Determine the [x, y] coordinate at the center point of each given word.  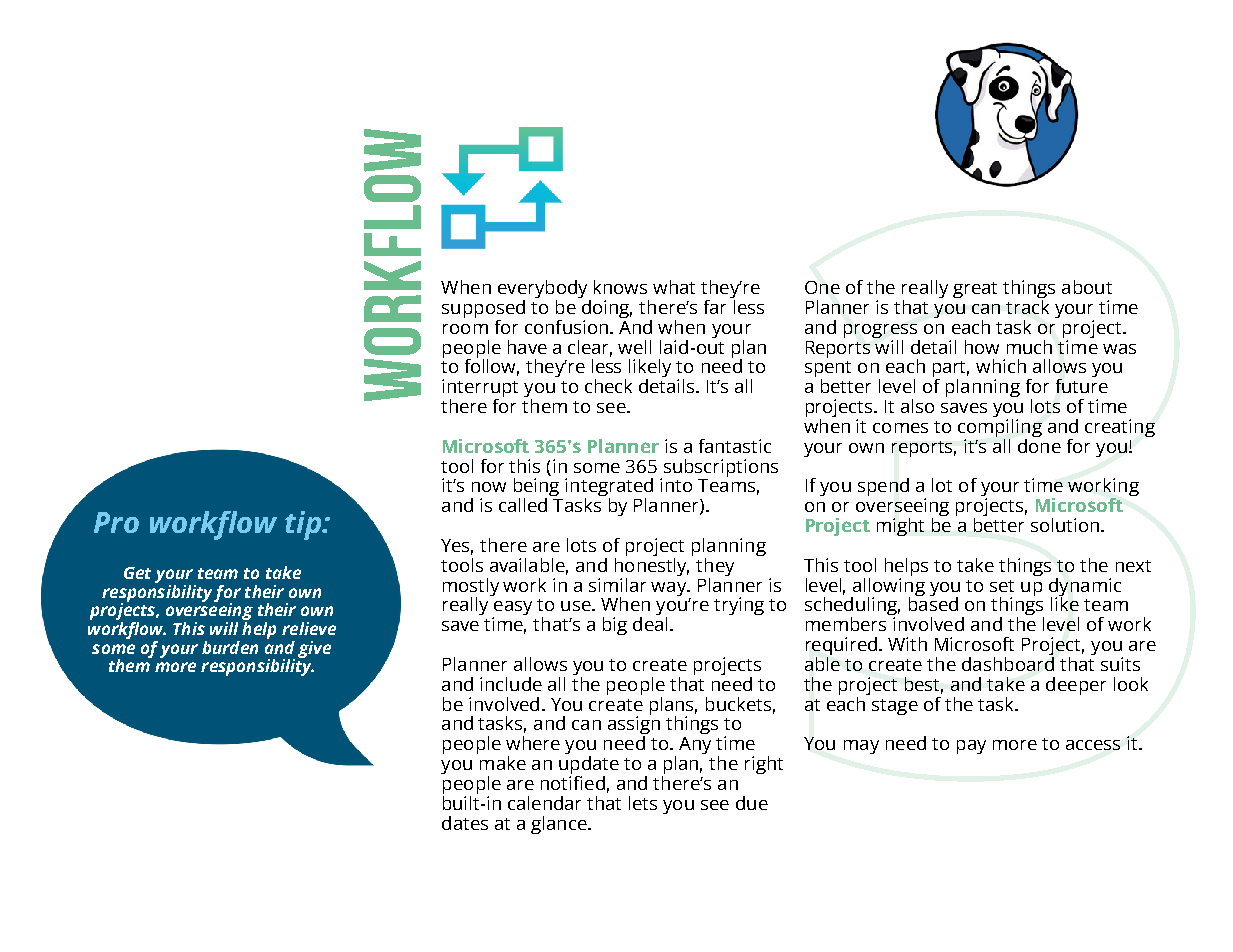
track [1027, 305]
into [676, 485]
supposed [483, 310]
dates [465, 823]
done [1039, 444]
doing [606, 309]
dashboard [1008, 662]
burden [230, 647]
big [615, 626]
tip [304, 525]
